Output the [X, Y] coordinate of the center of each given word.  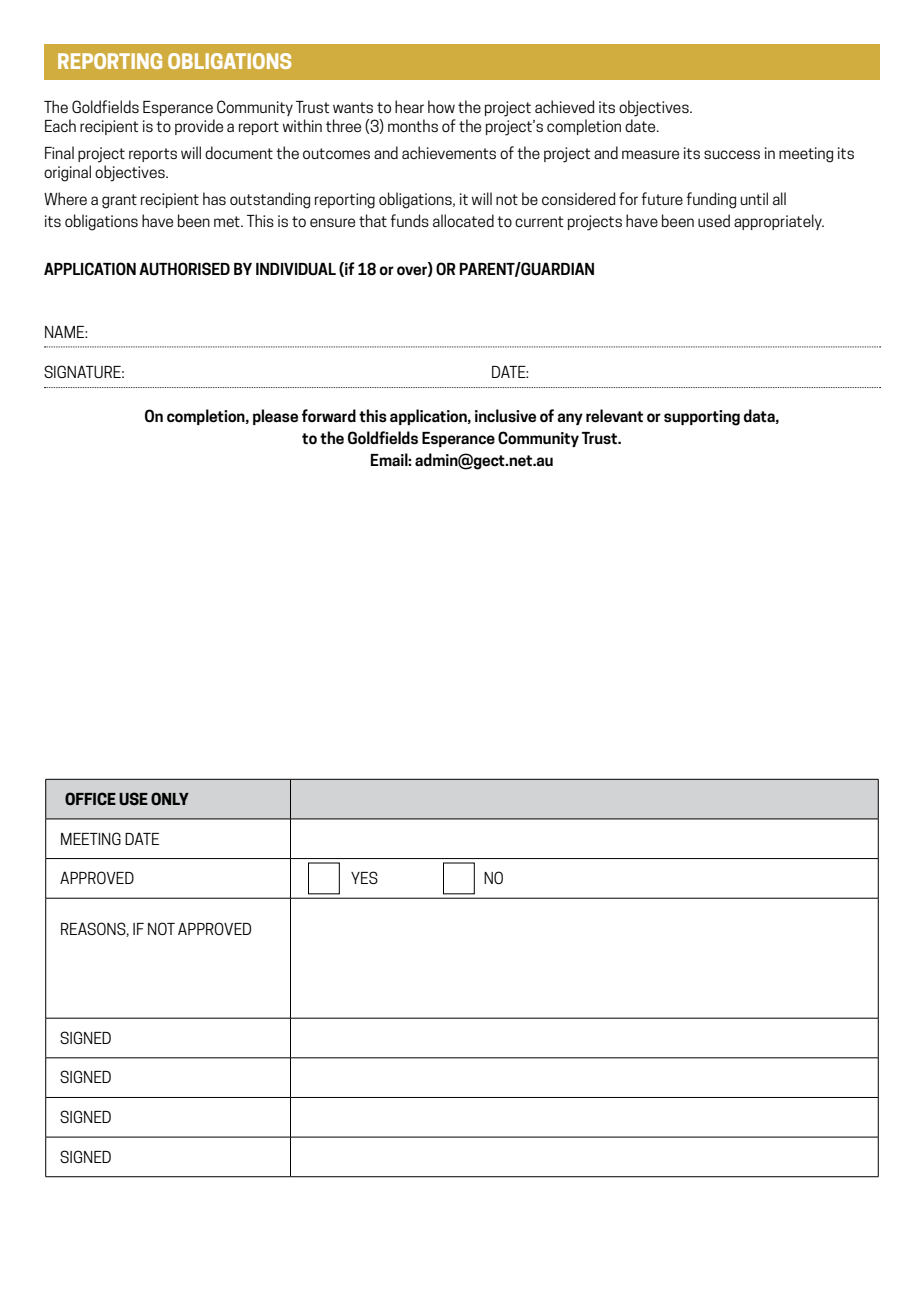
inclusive [505, 416]
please [275, 417]
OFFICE [90, 798]
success [732, 154]
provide [199, 127]
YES [364, 877]
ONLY [170, 798]
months [413, 125]
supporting [702, 418]
